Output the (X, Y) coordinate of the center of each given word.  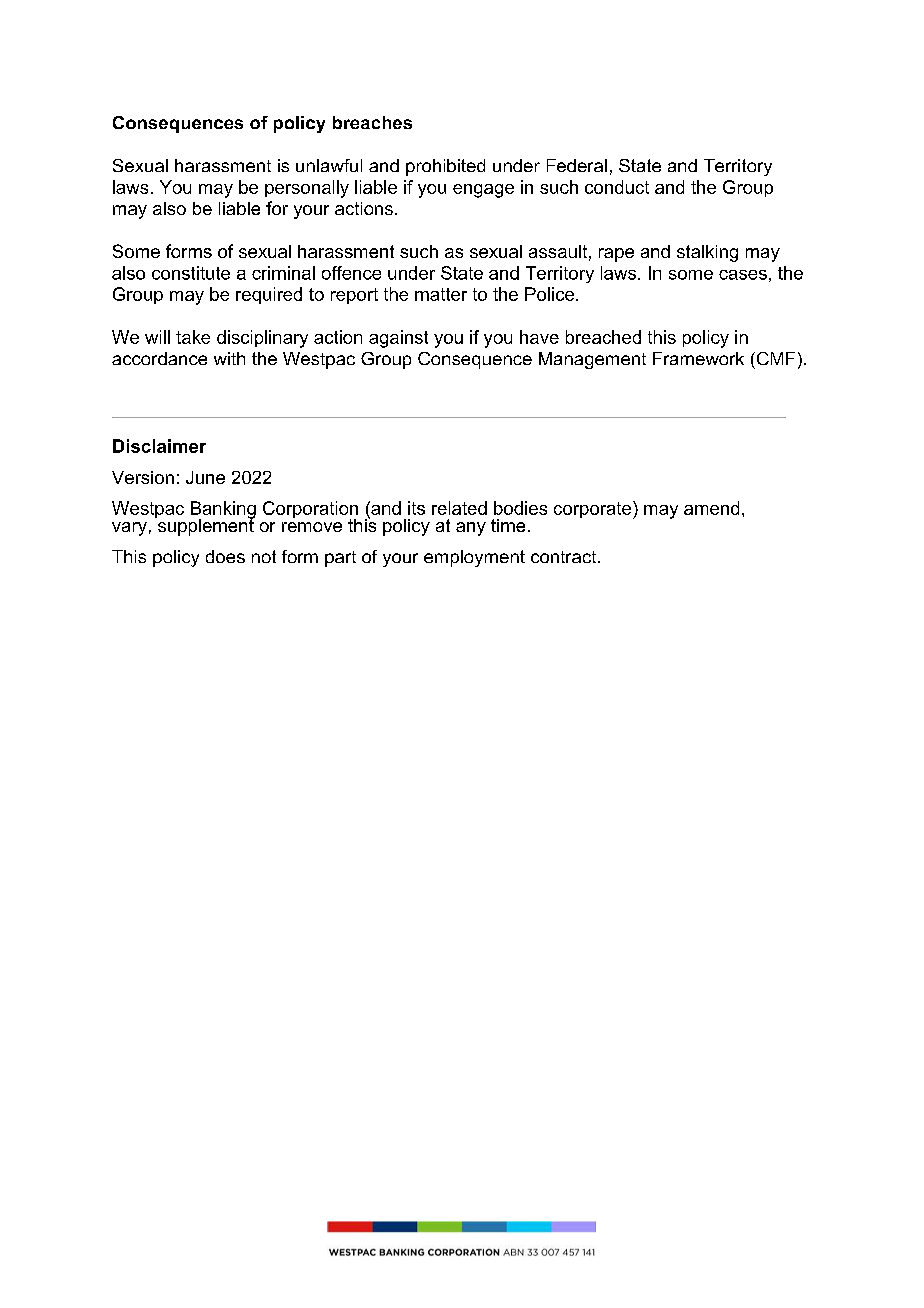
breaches (372, 122)
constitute (191, 273)
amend (711, 508)
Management (592, 360)
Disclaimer (159, 446)
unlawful (329, 165)
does (225, 556)
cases (743, 275)
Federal (577, 165)
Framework (698, 358)
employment (474, 558)
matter (441, 294)
